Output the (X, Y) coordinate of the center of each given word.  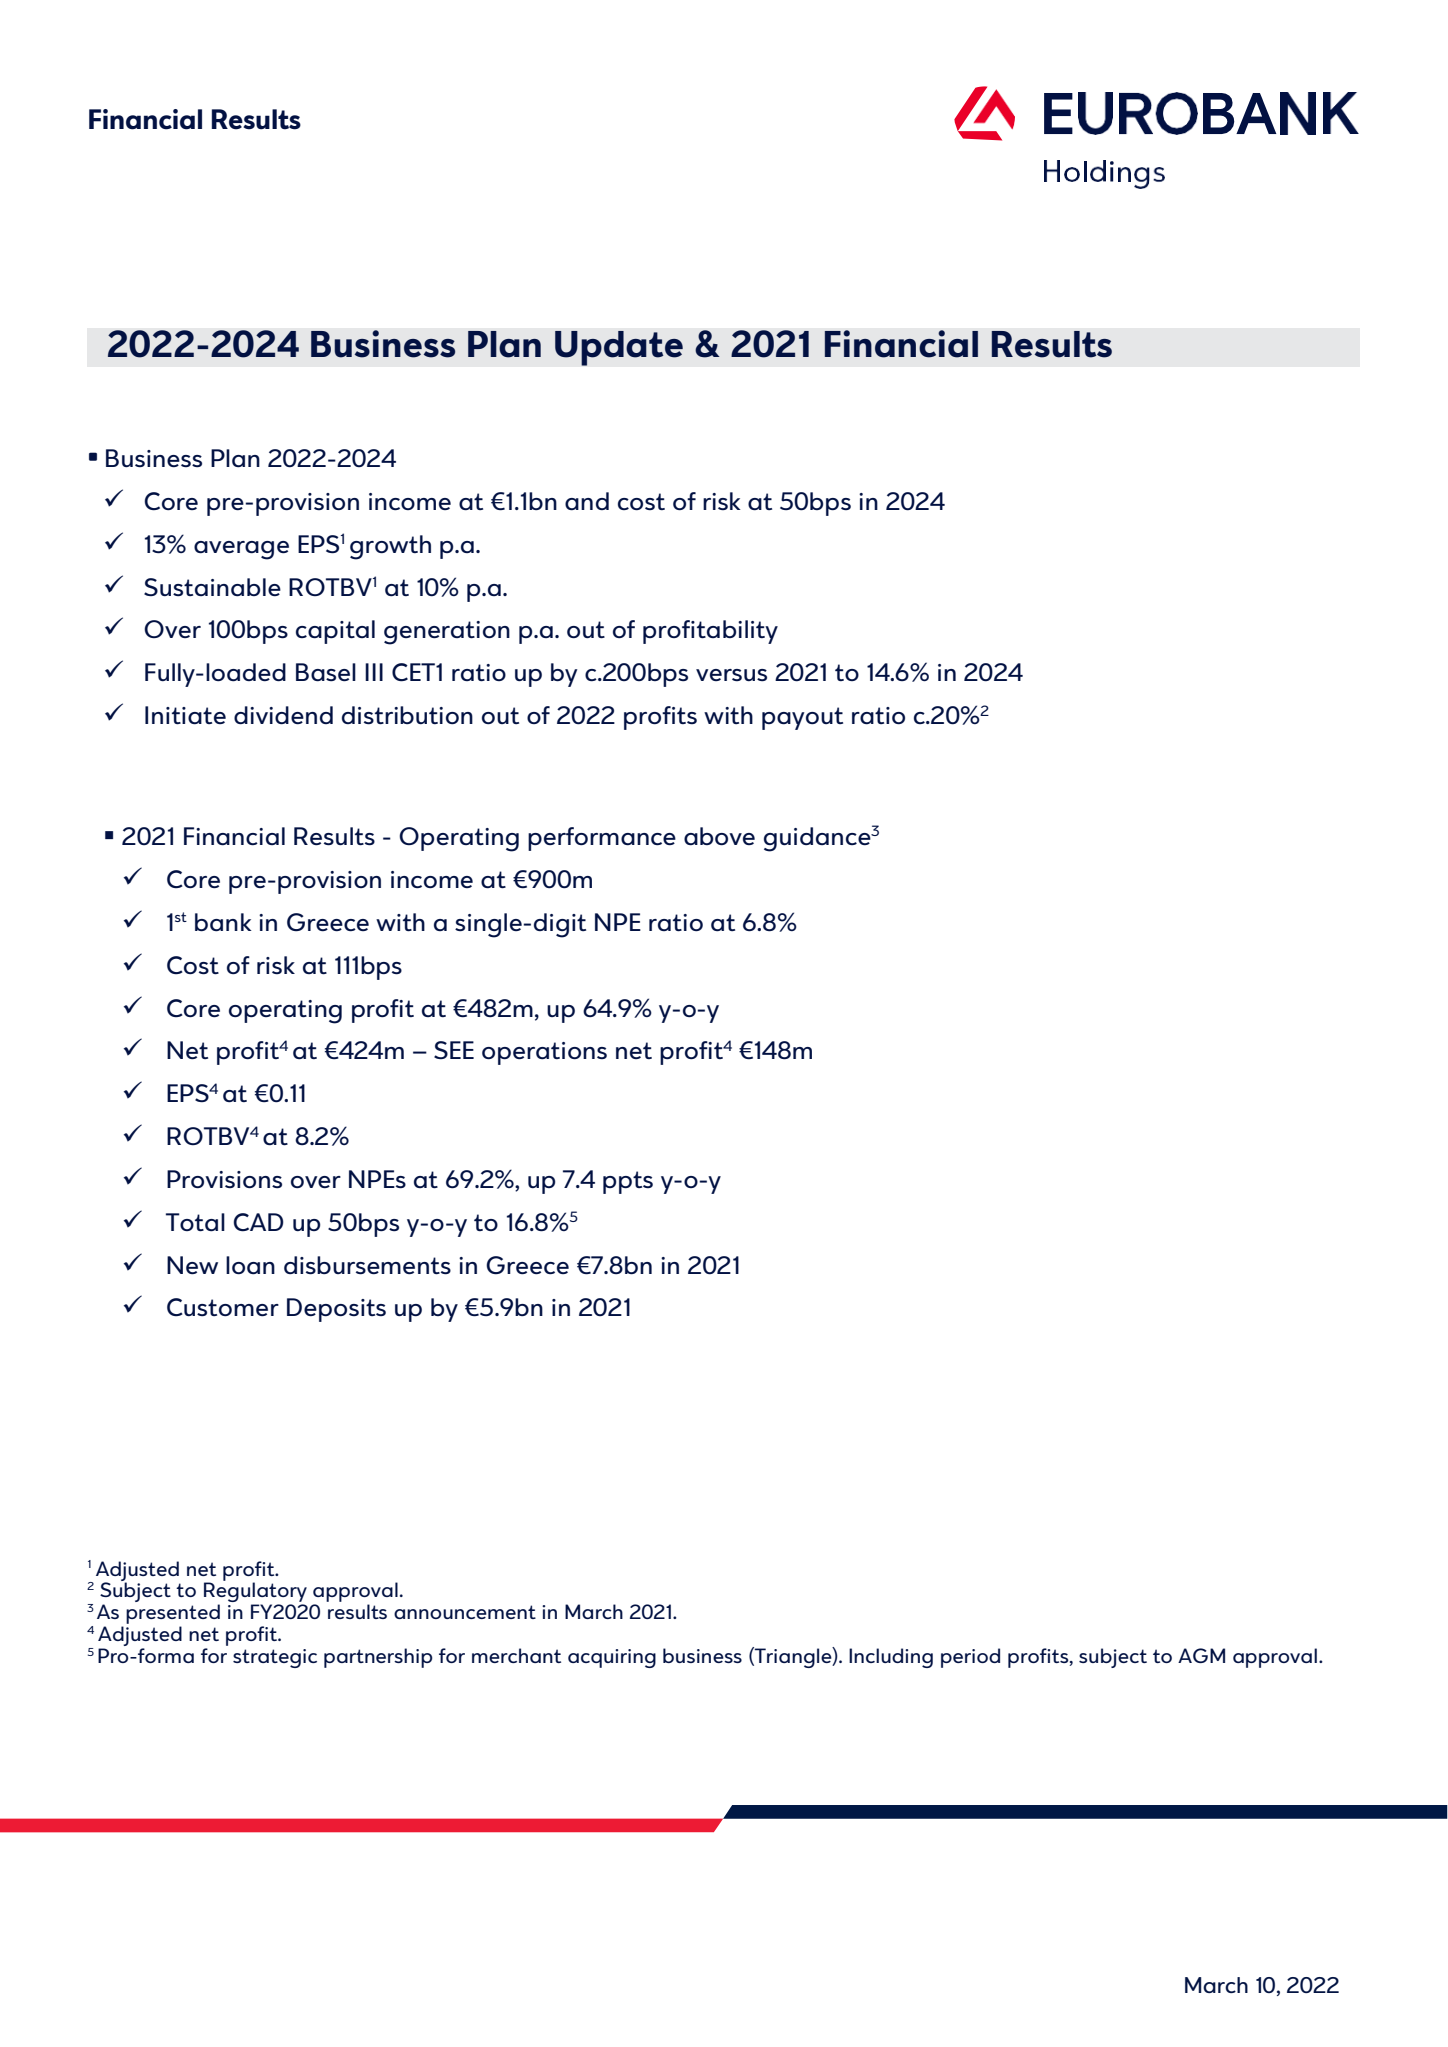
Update (619, 348)
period (970, 1658)
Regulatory (255, 1592)
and (587, 501)
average (241, 550)
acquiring (612, 1658)
